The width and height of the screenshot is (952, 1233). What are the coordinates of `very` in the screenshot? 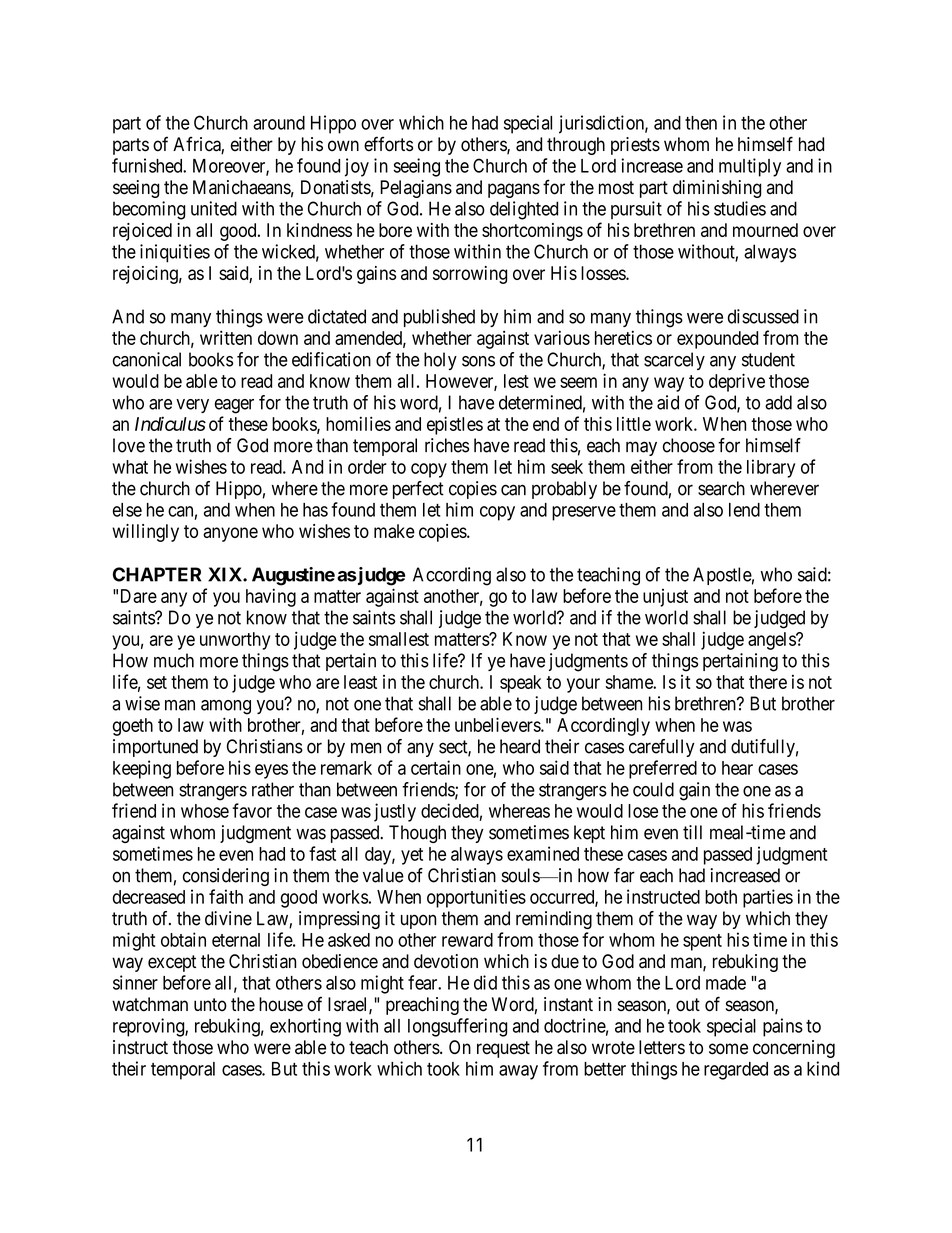 It's located at (192, 406).
